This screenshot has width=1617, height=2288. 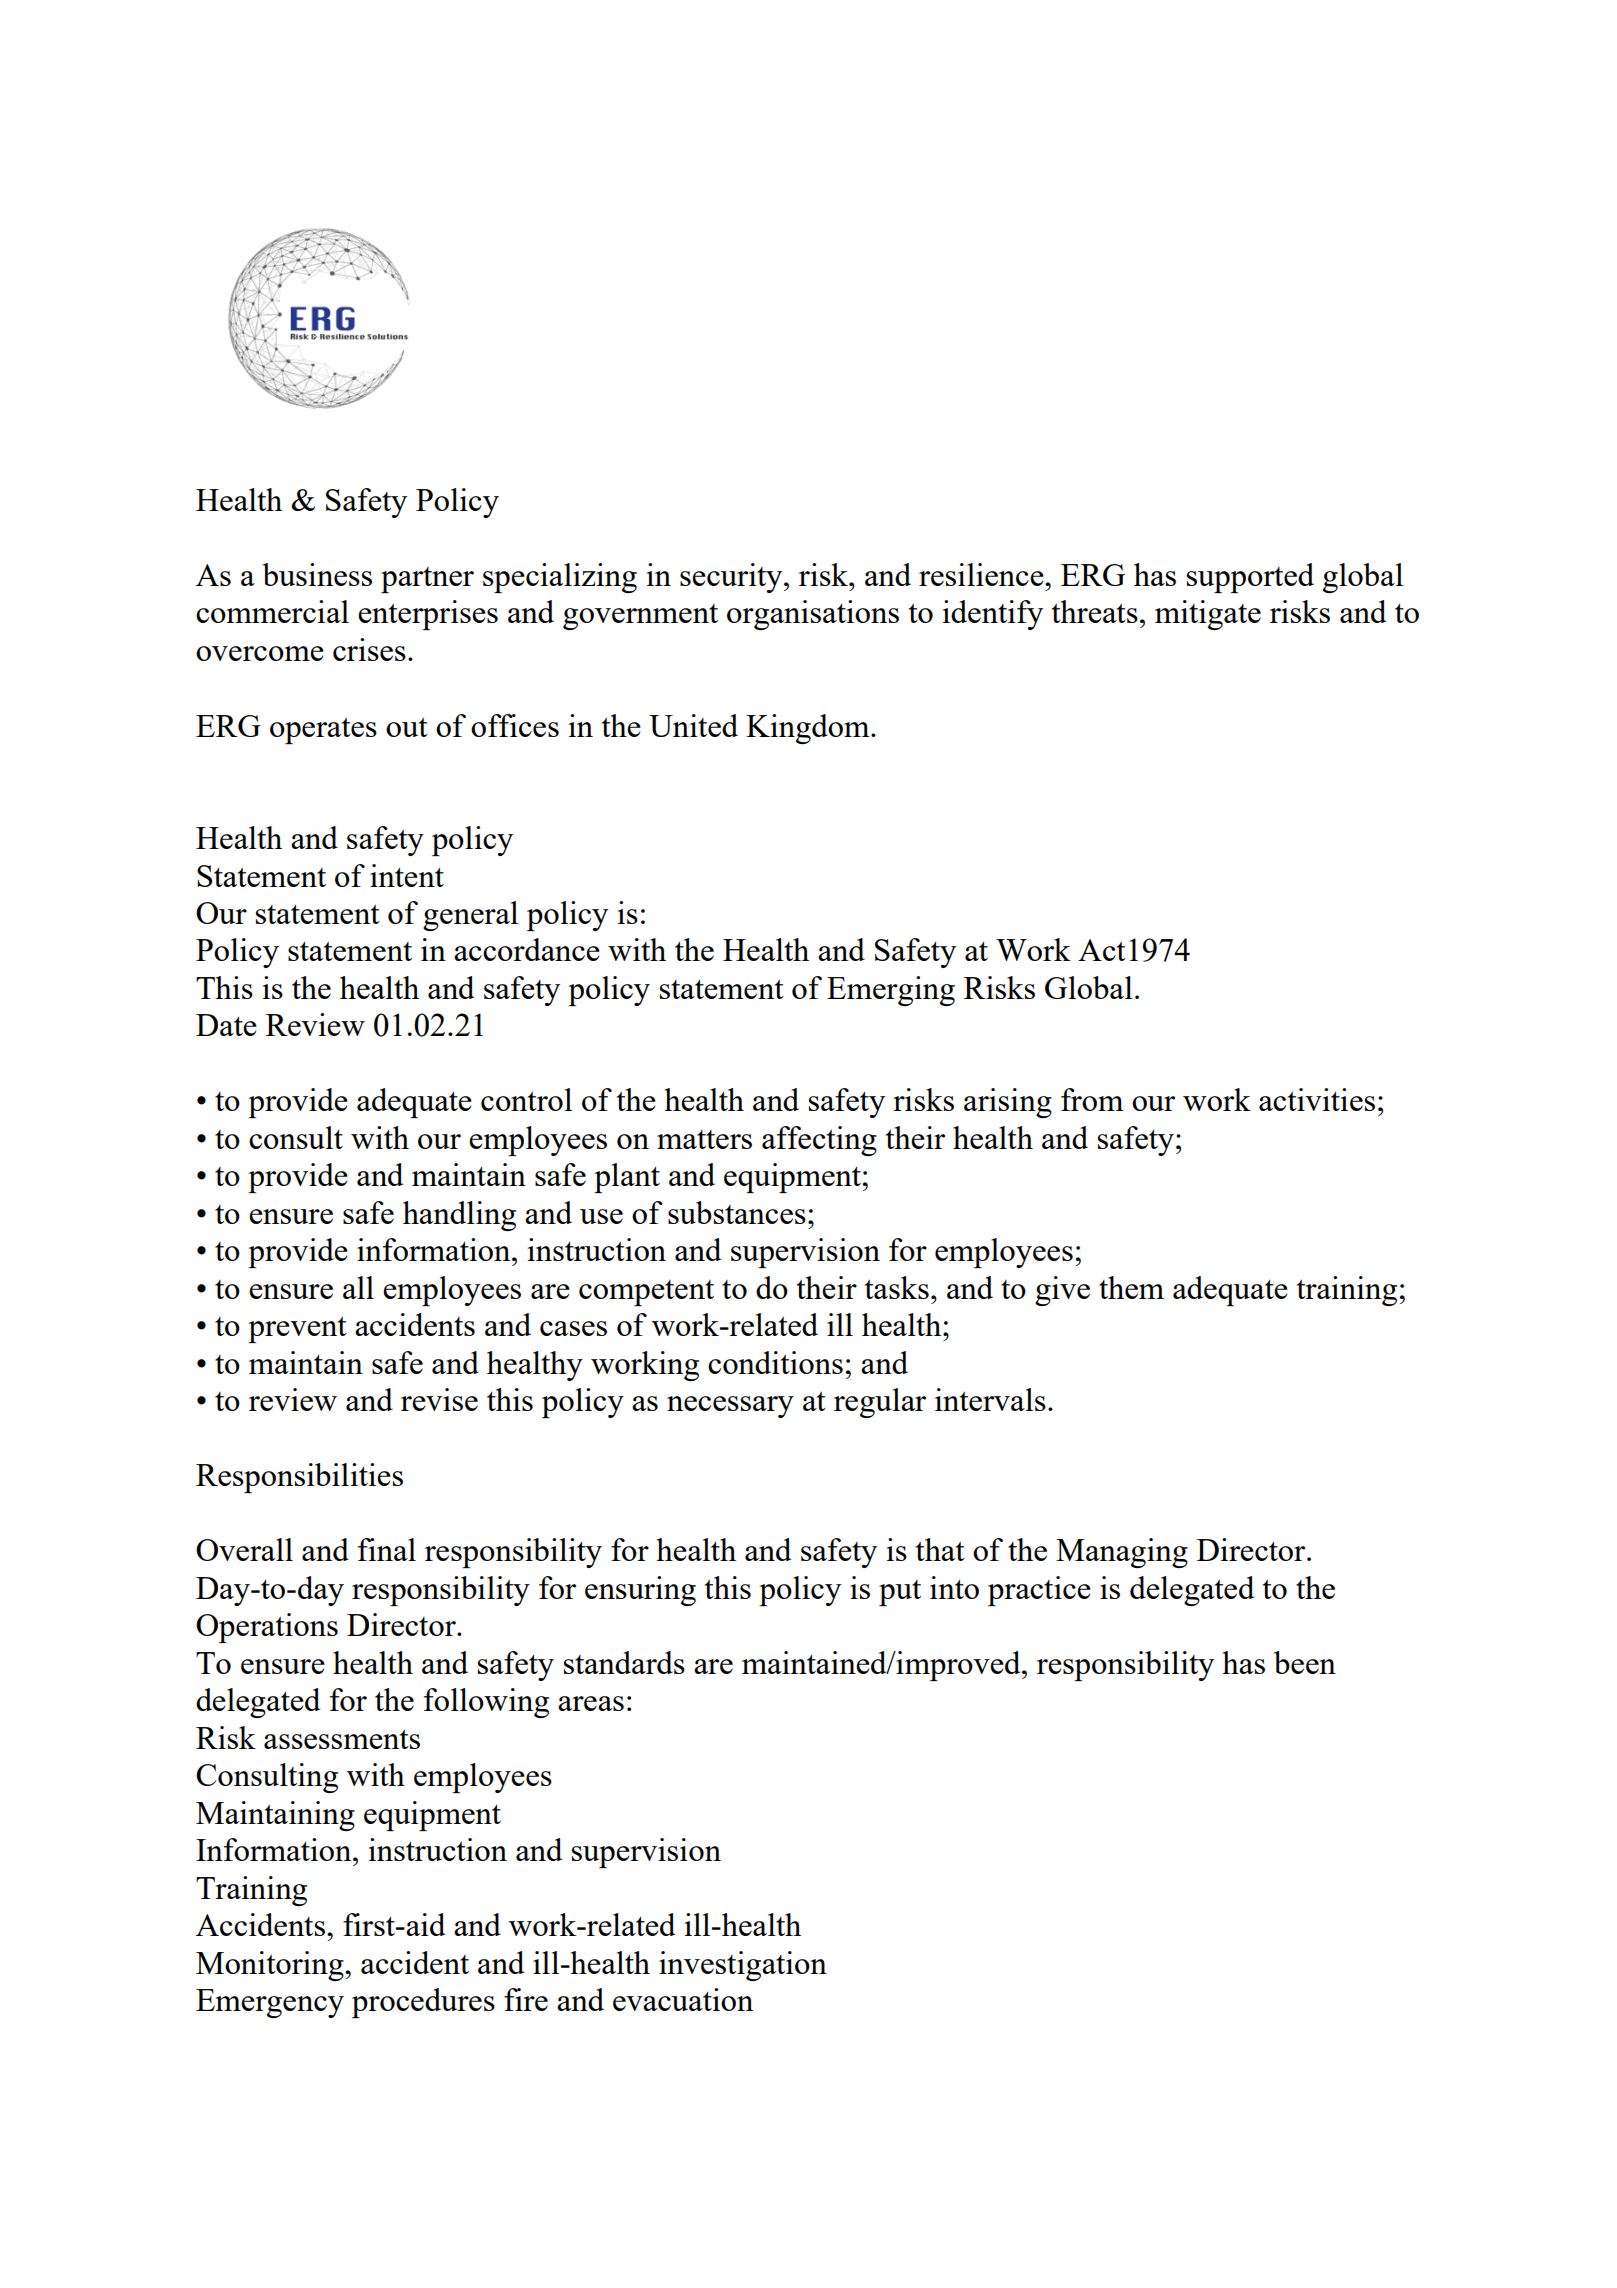 What do you see at coordinates (297, 1330) in the screenshot?
I see `prevent` at bounding box center [297, 1330].
